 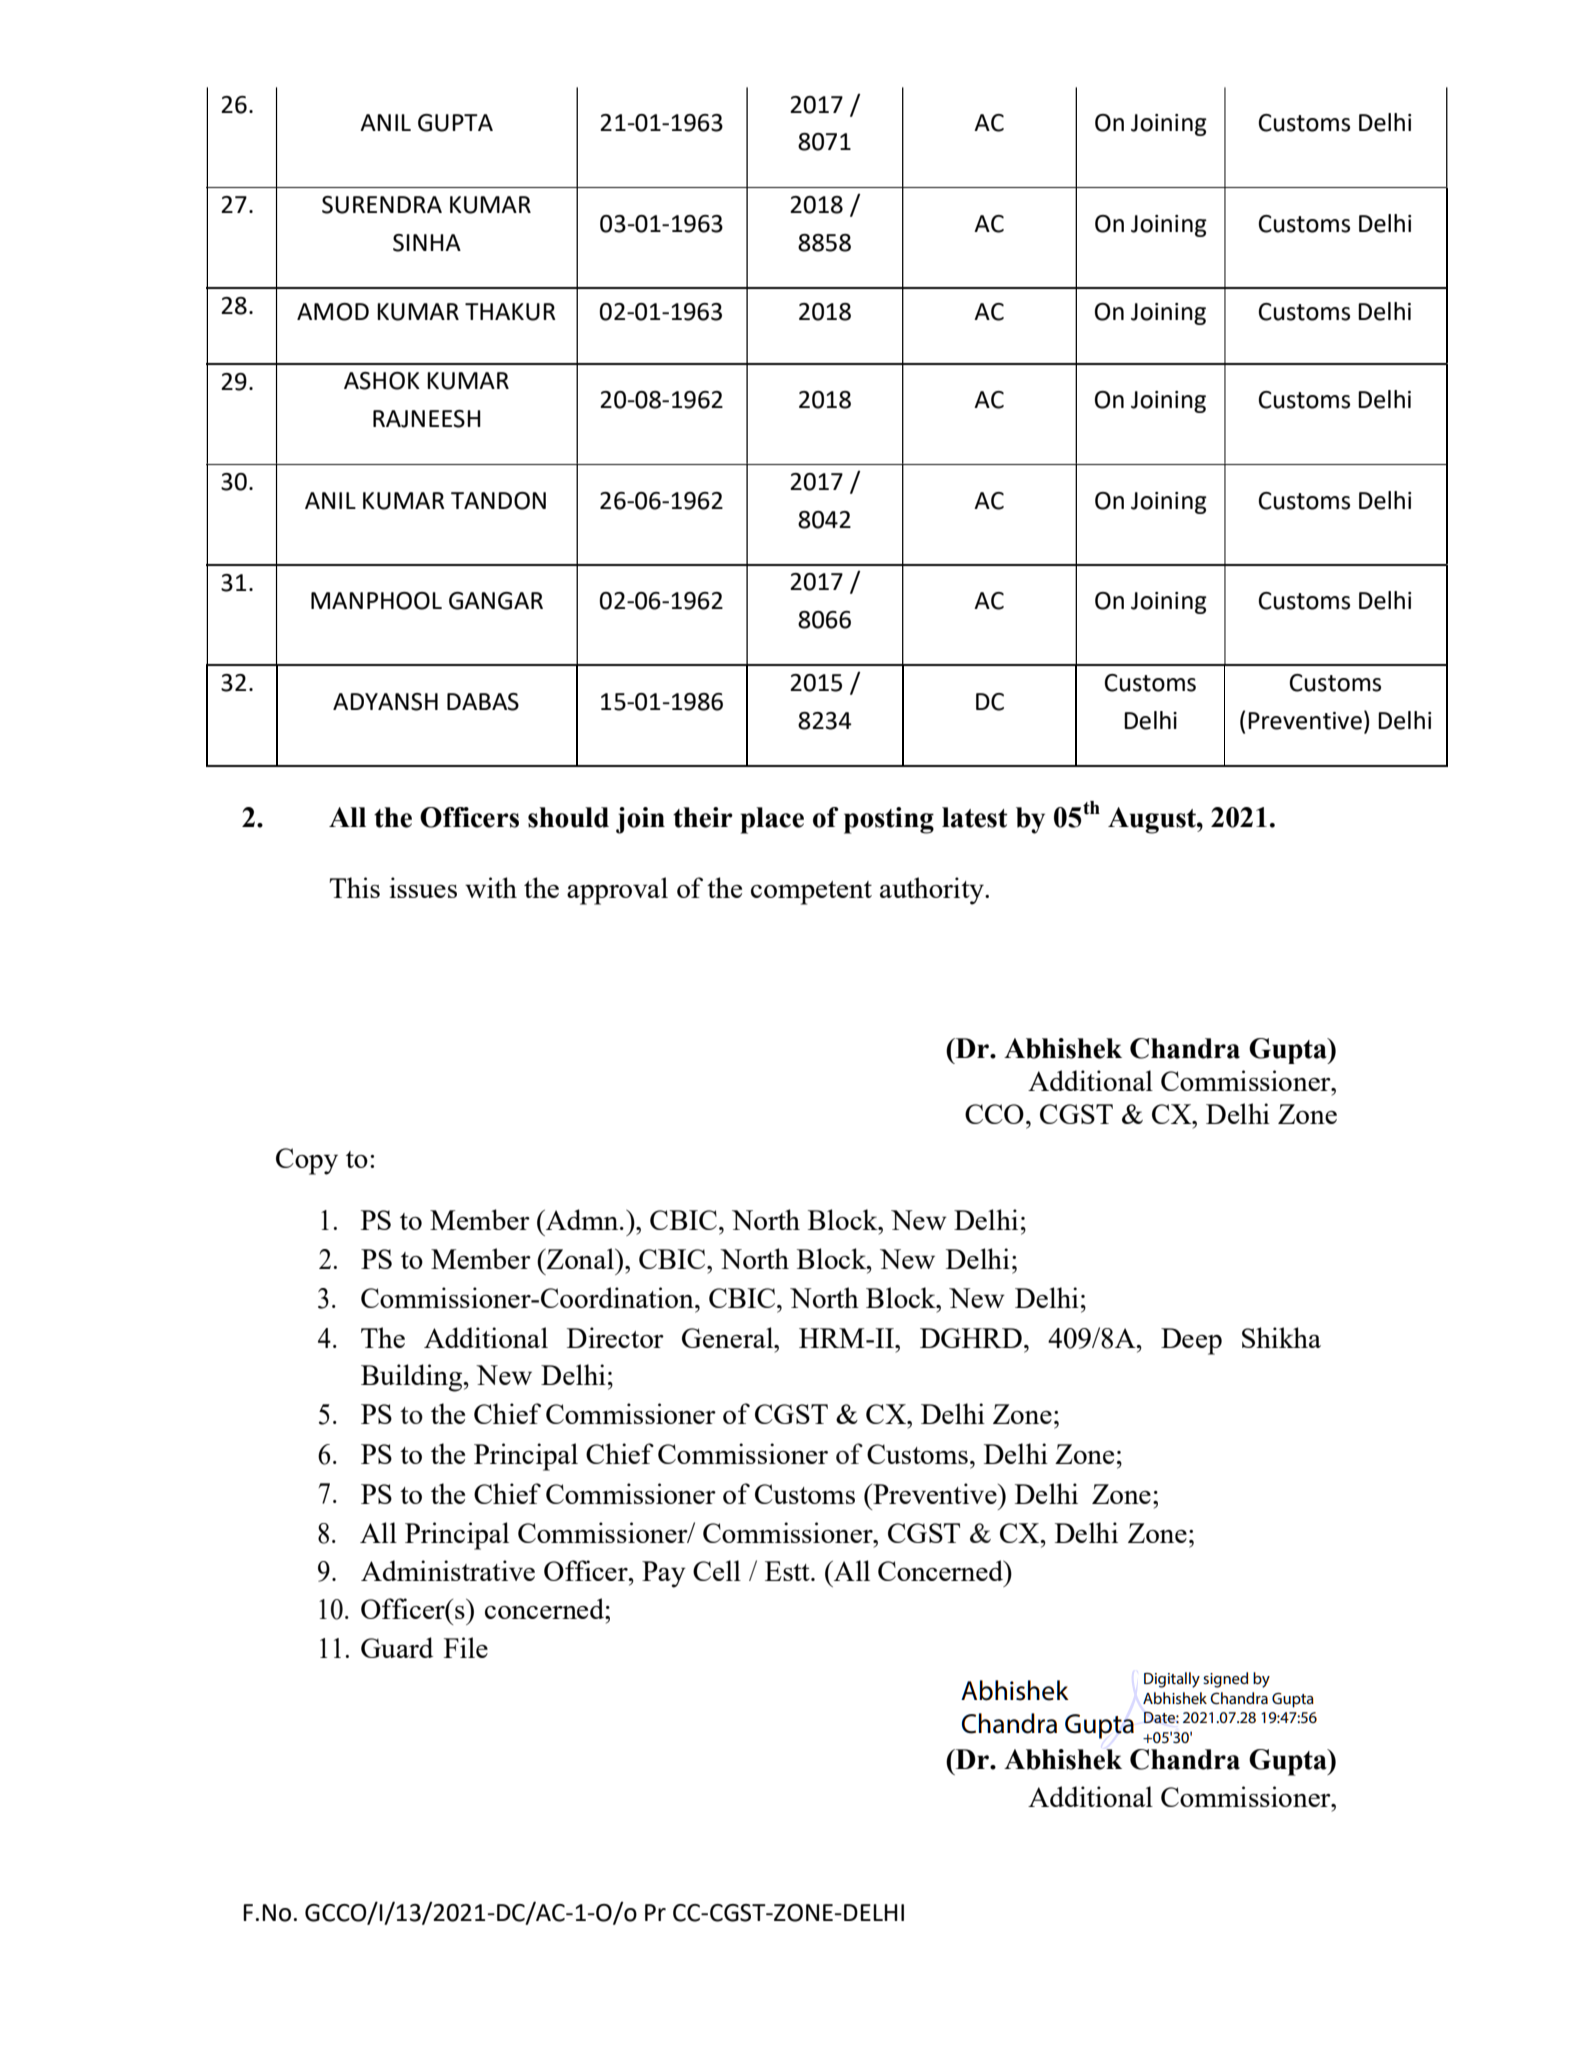 I want to click on SINHA, so click(x=427, y=243).
